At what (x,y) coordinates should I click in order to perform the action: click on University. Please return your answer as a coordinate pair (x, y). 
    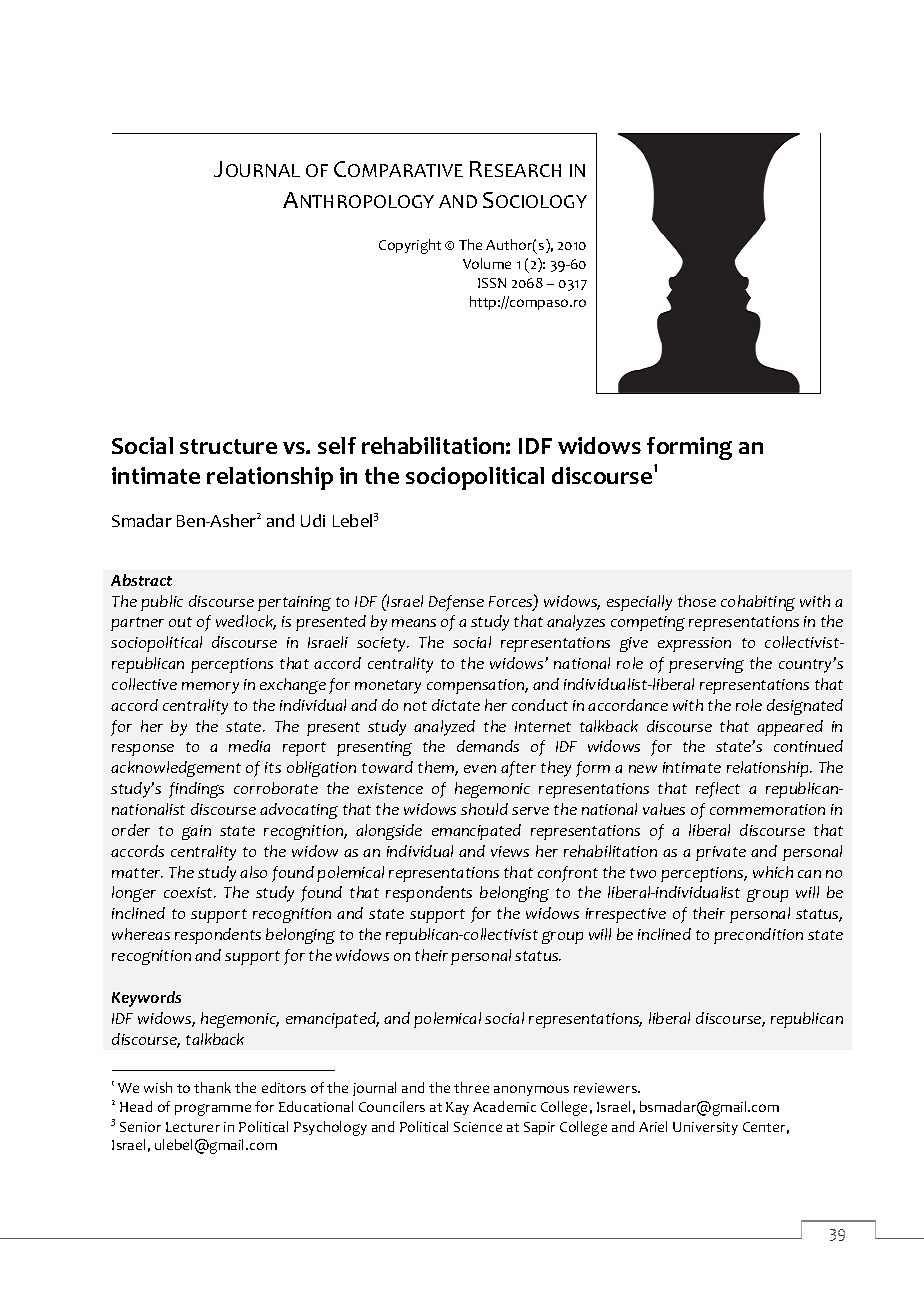
    Looking at the image, I should click on (705, 1128).
